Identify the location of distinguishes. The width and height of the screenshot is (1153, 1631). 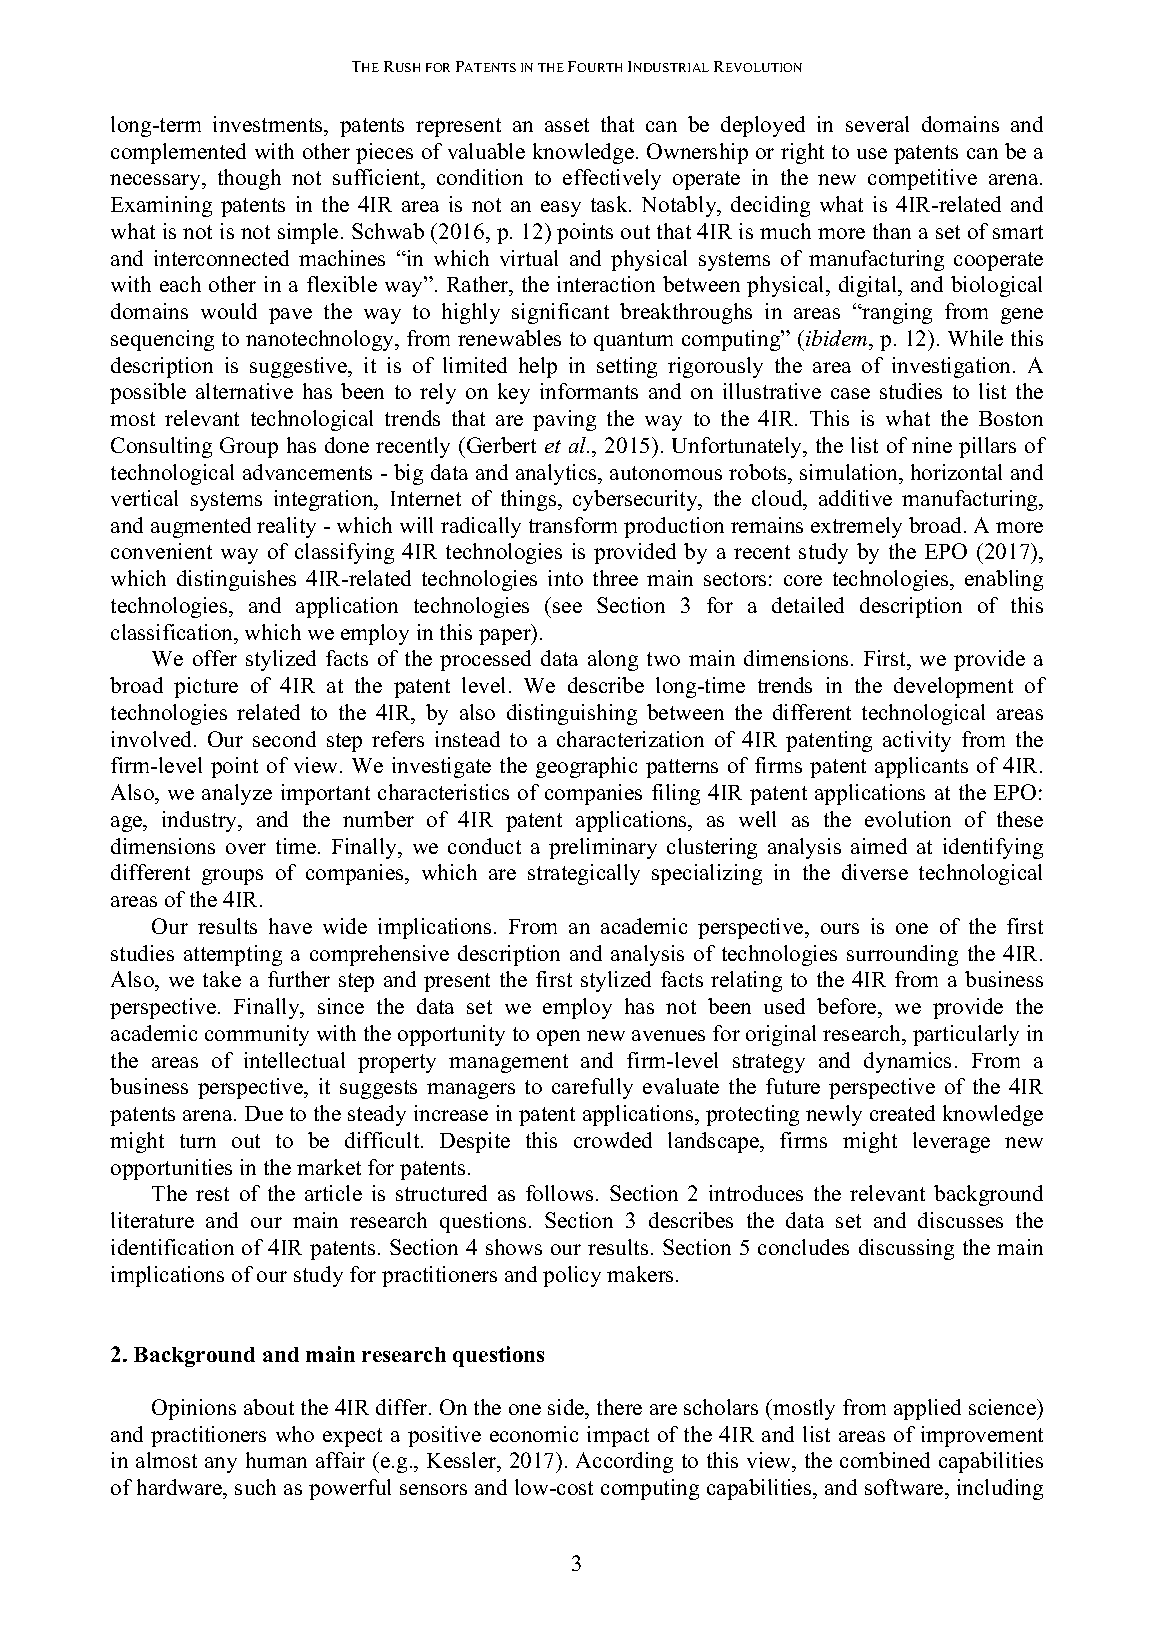
(236, 580).
